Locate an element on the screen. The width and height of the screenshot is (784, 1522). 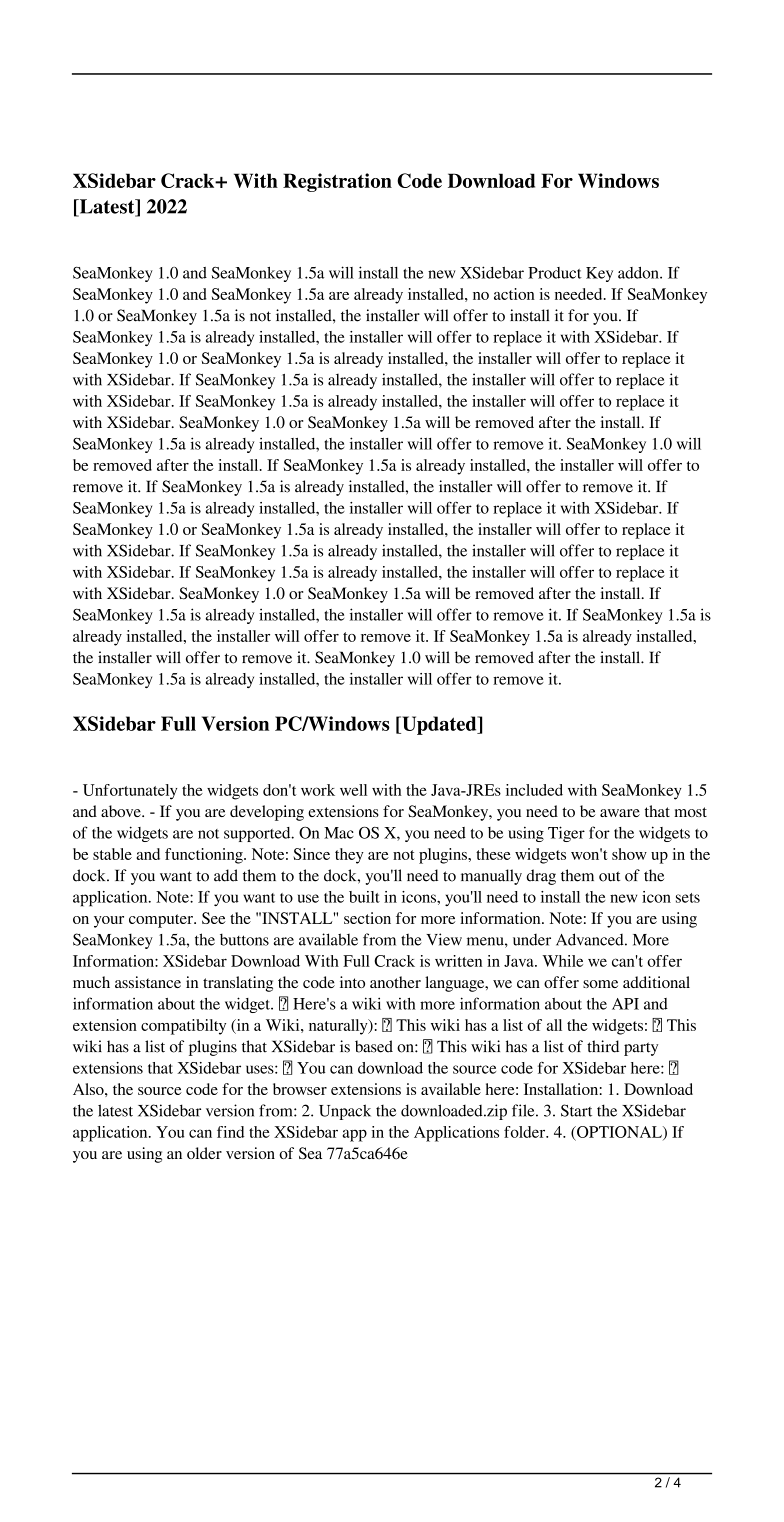
computer is located at coordinates (162, 921).
